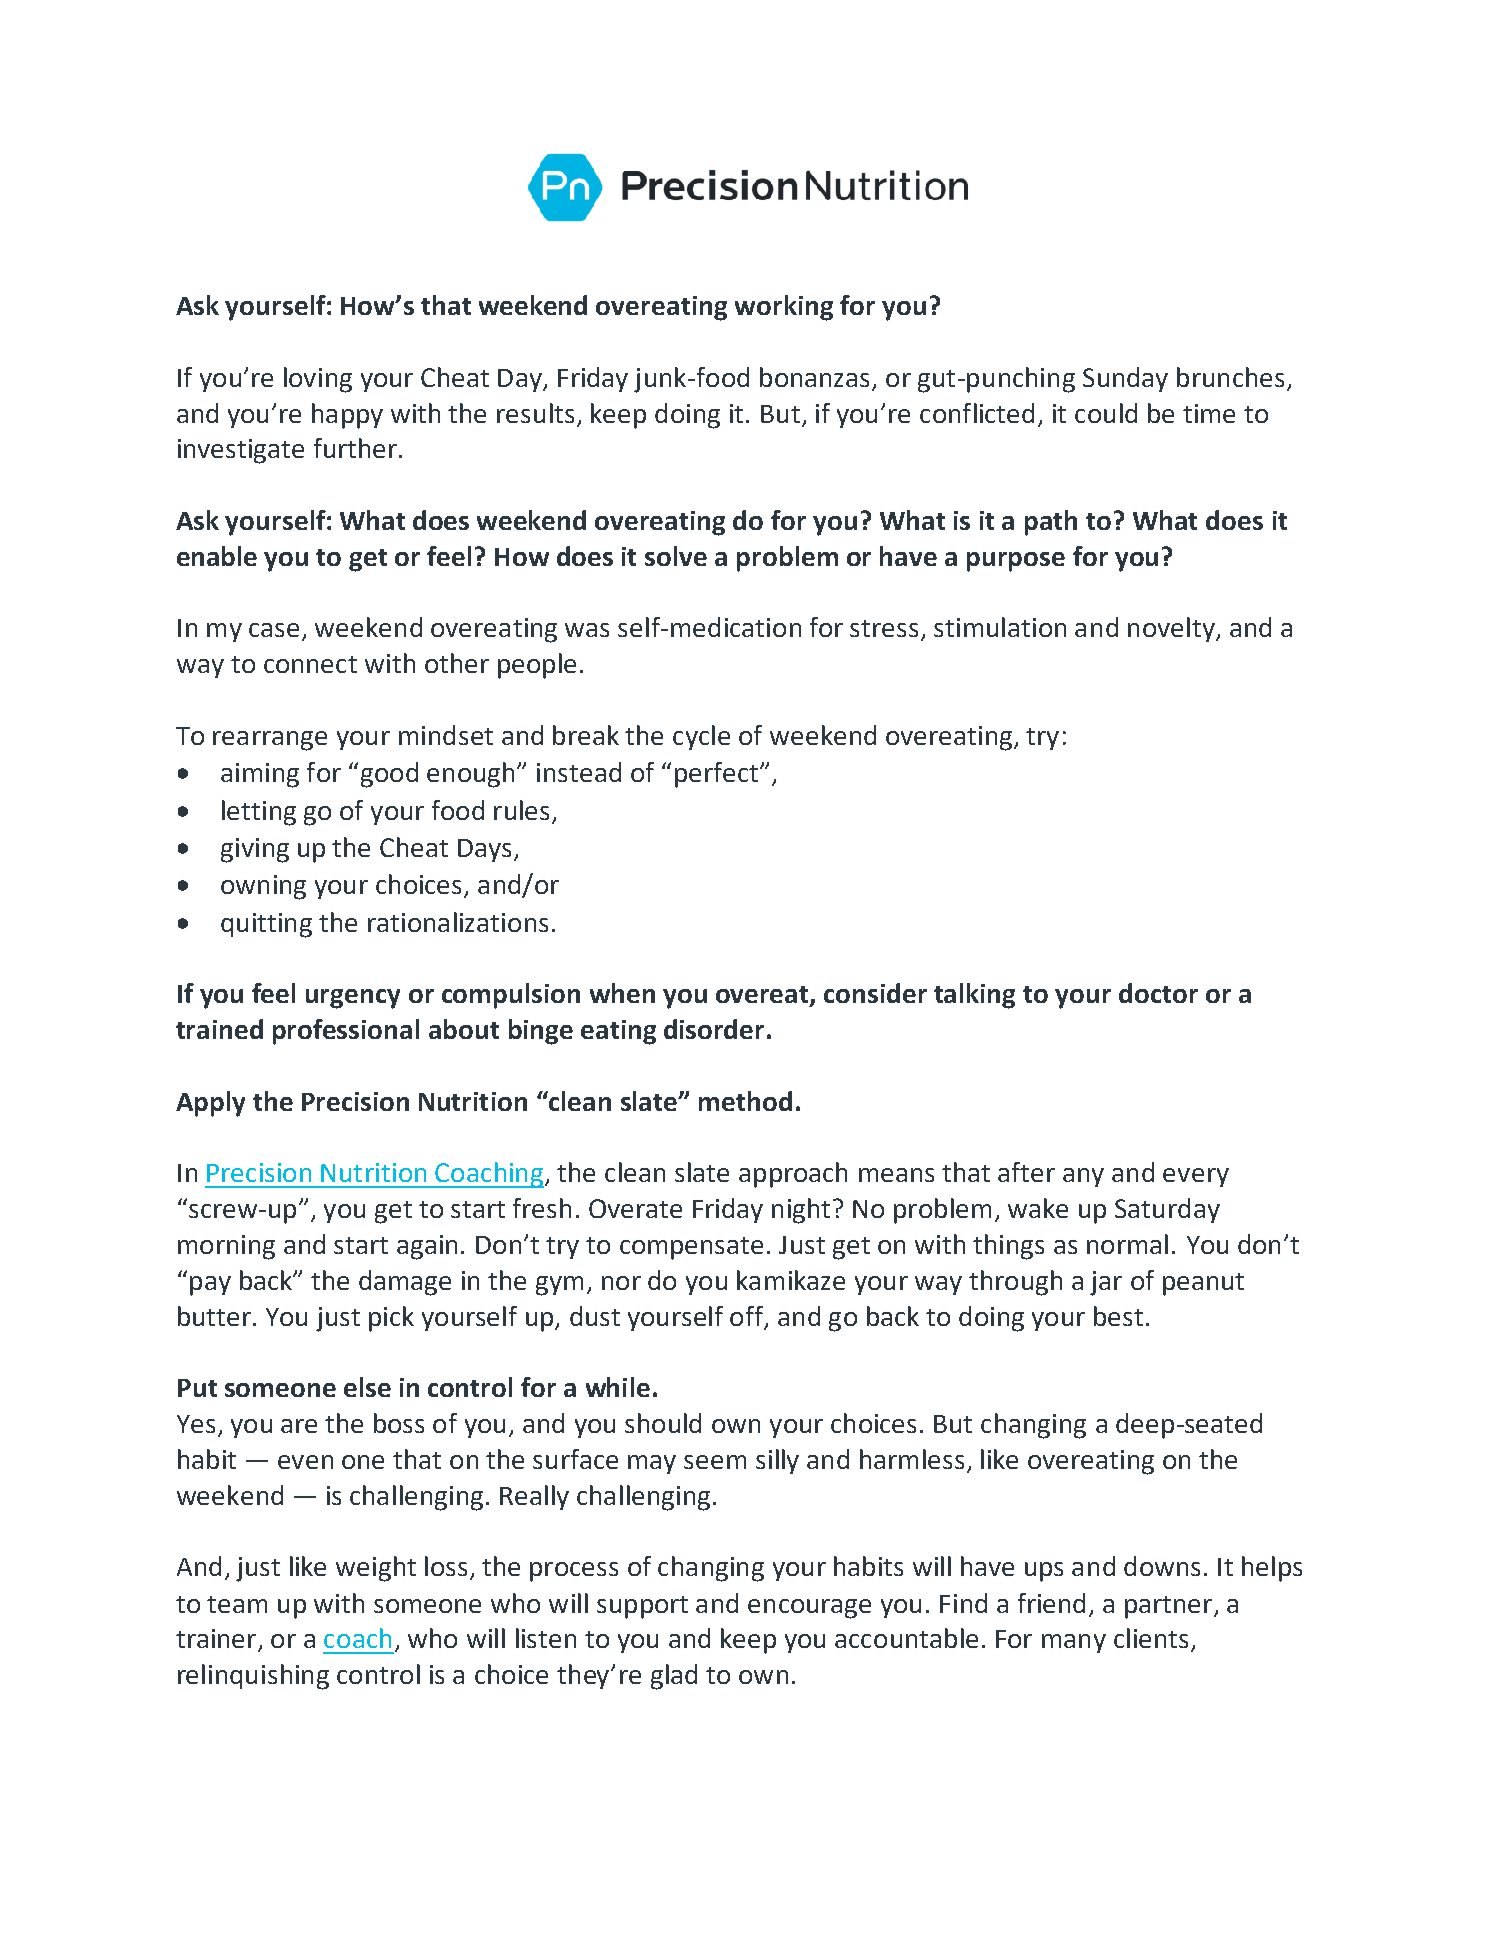 The width and height of the page is (1496, 1936). What do you see at coordinates (801, 1211) in the page?
I see `night` at bounding box center [801, 1211].
